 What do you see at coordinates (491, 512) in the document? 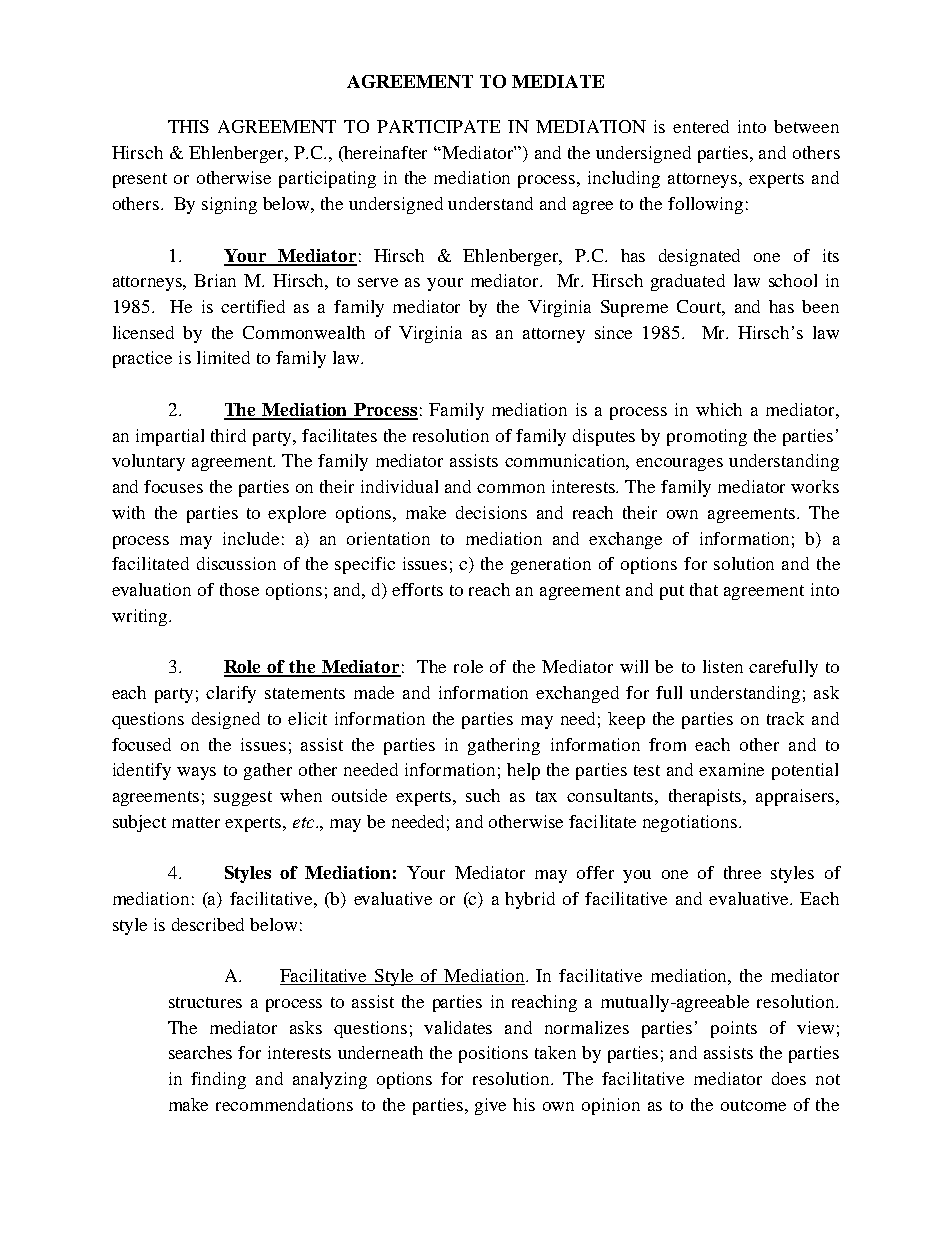
I see `decisions` at bounding box center [491, 512].
